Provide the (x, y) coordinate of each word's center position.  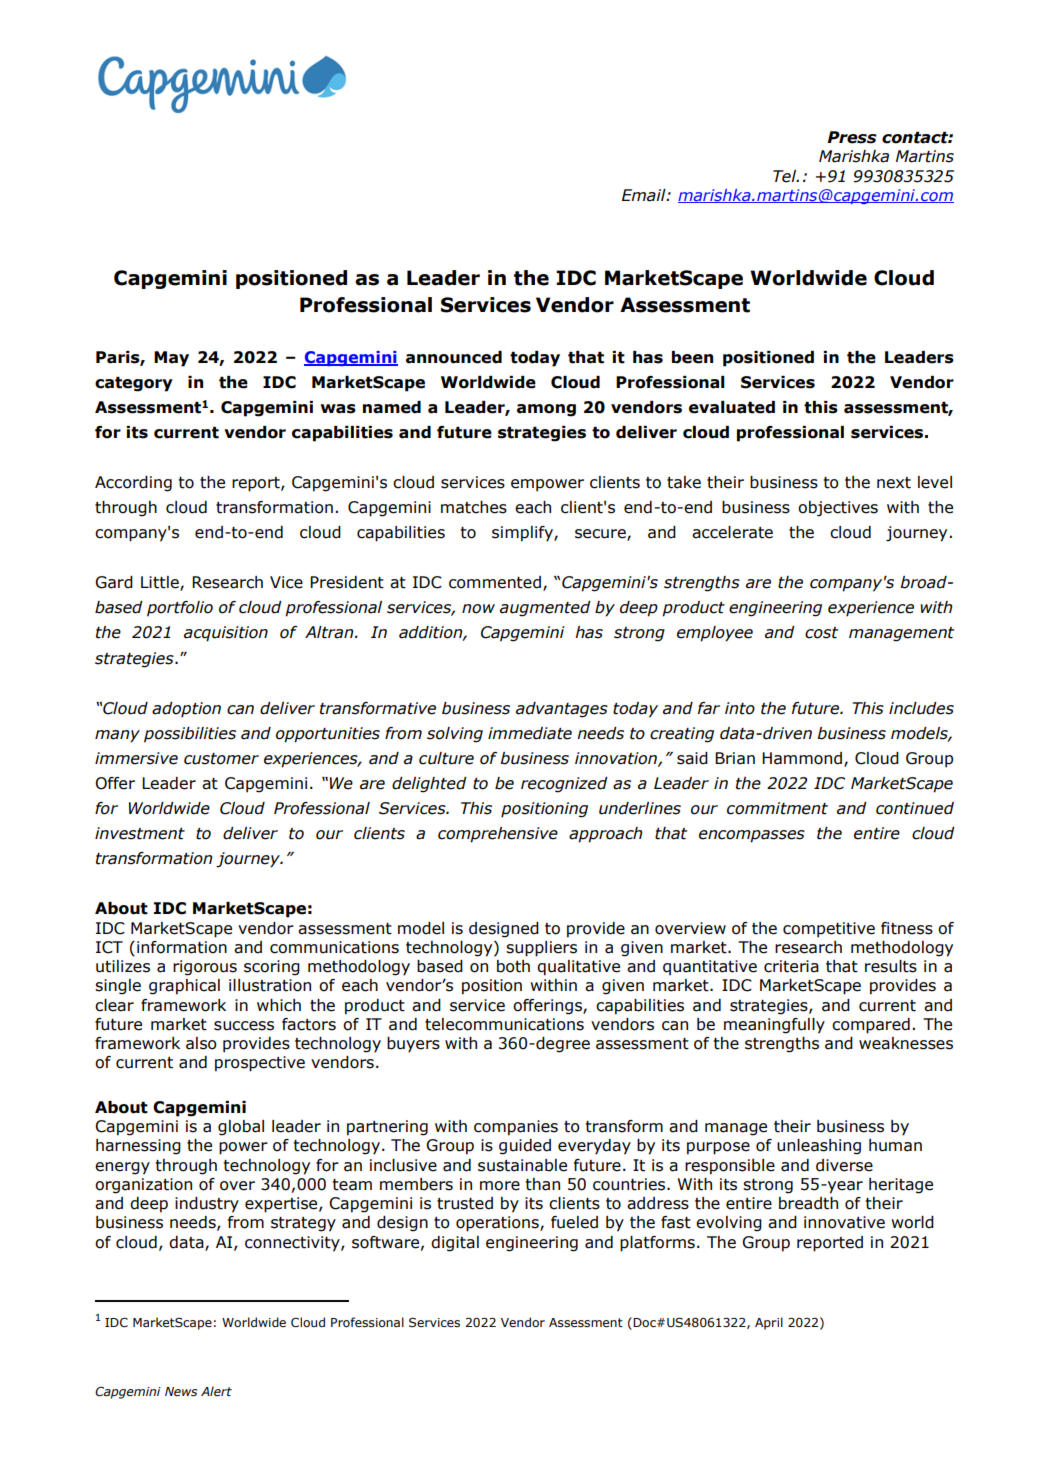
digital (455, 1244)
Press (852, 137)
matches (474, 507)
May (171, 359)
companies (516, 1128)
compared (871, 1026)
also (201, 1043)
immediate (530, 733)
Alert (216, 1391)
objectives (838, 509)
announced (454, 357)
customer (221, 759)
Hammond (802, 758)
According (133, 484)
